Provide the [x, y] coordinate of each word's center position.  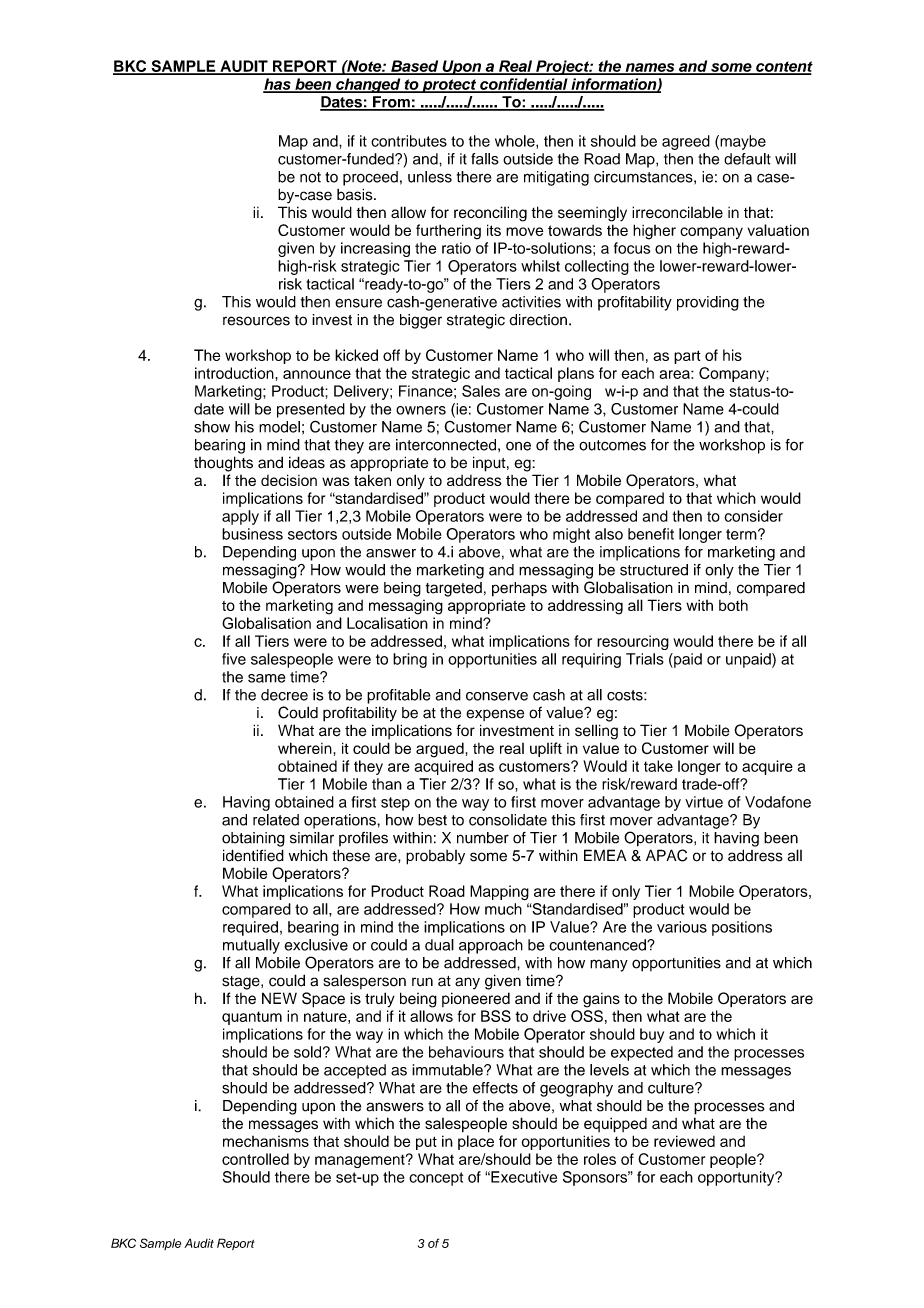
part [687, 357]
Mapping [499, 893]
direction [538, 320]
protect [449, 86]
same [266, 678]
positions [742, 928]
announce [317, 374]
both [733, 605]
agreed [686, 142]
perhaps [519, 589]
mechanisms [266, 1141]
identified [253, 855]
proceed [370, 178]
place [476, 1142]
